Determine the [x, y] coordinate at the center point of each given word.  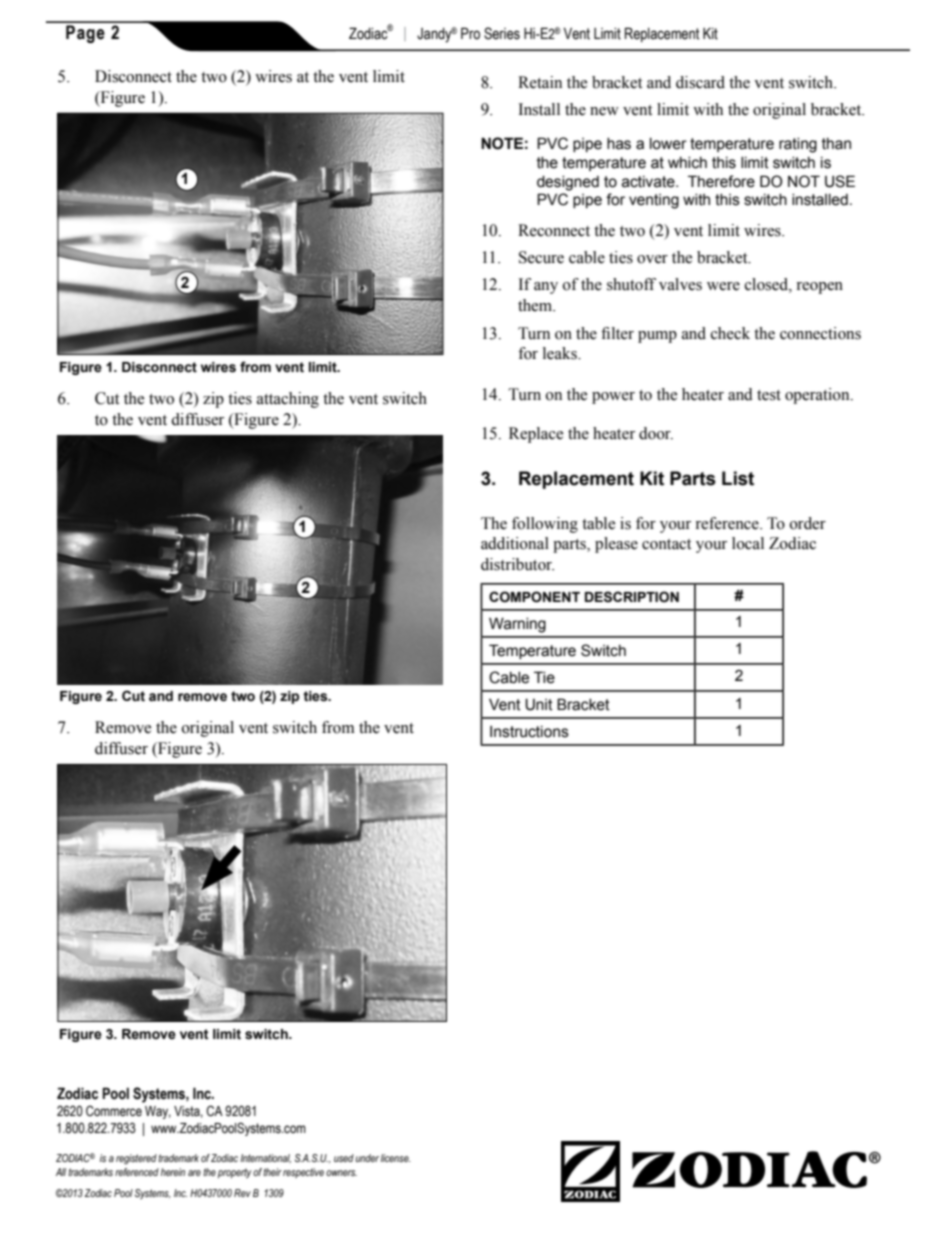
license [396, 1158]
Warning [517, 625]
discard [700, 82]
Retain [540, 82]
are [194, 1173]
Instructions [529, 732]
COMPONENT [534, 597]
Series [502, 33]
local [748, 543]
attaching [288, 400]
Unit [539, 704]
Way [158, 1112]
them [536, 305]
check [730, 333]
